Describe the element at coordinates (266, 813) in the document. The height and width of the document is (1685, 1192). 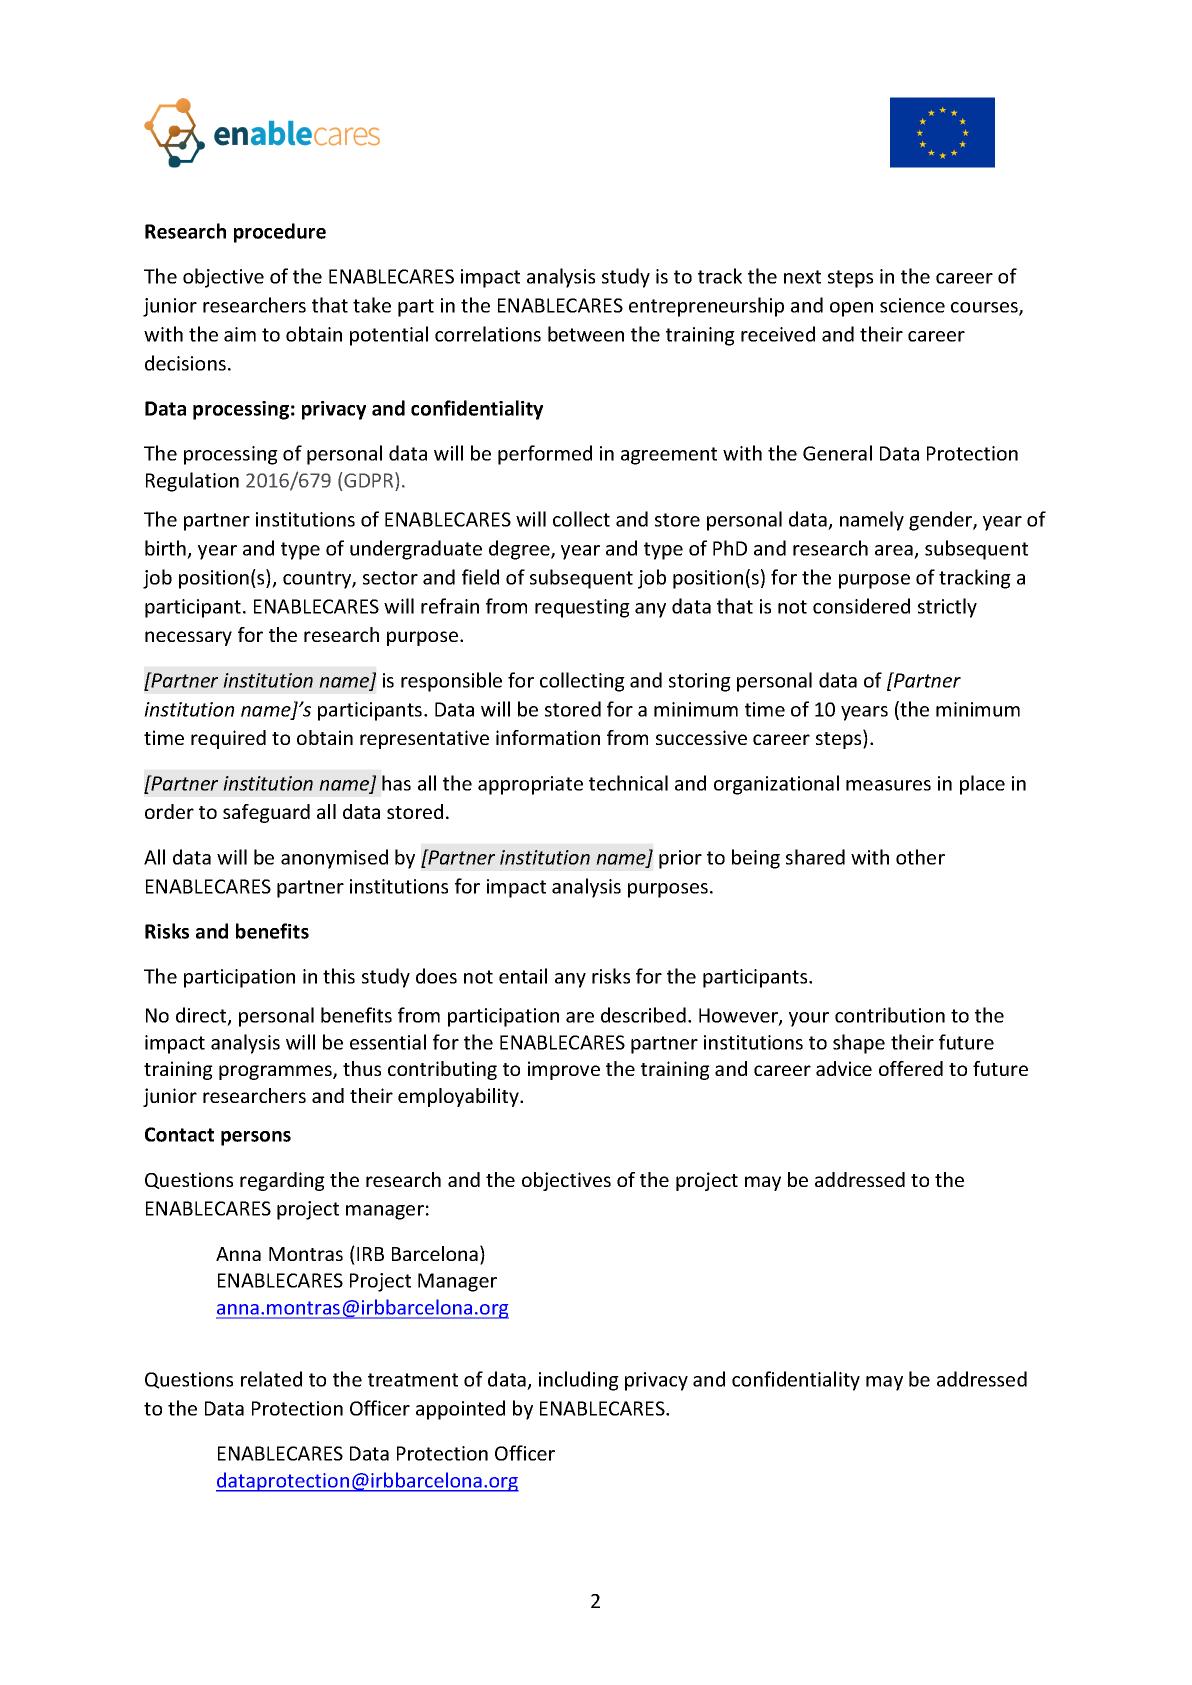
I see `safeguard` at that location.
